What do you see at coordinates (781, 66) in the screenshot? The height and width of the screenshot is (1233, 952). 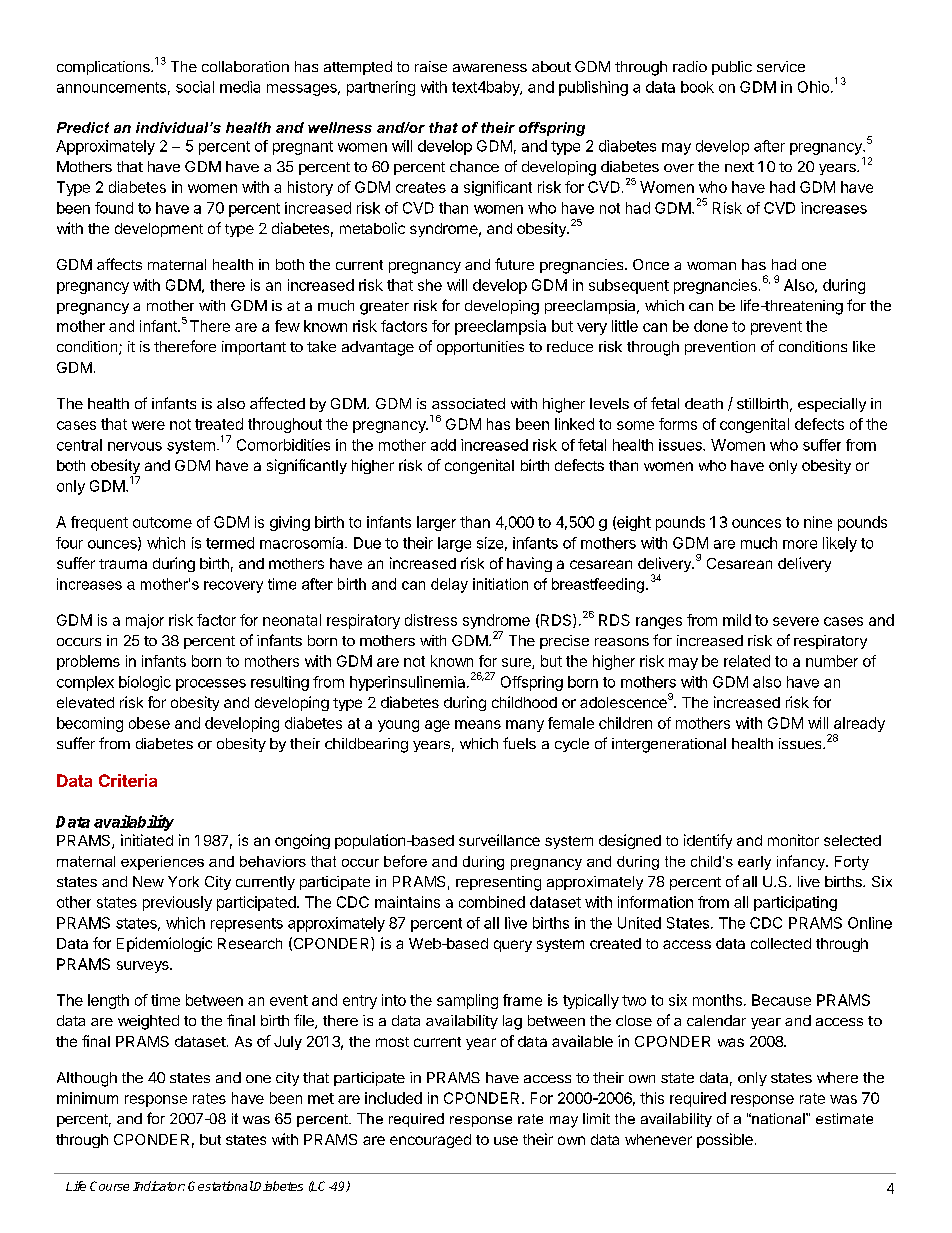 I see `service` at bounding box center [781, 66].
